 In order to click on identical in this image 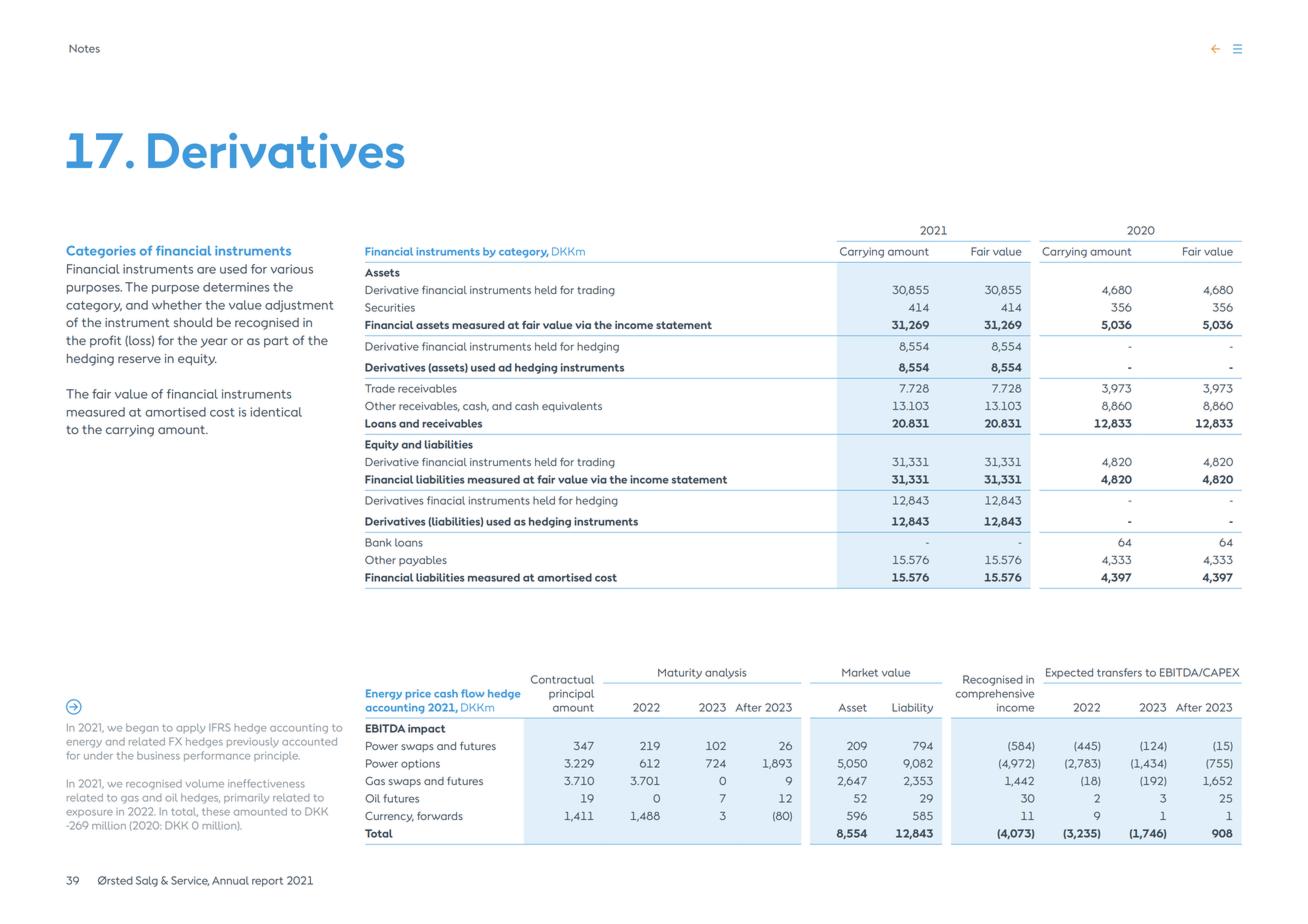, I will do `click(276, 412)`.
